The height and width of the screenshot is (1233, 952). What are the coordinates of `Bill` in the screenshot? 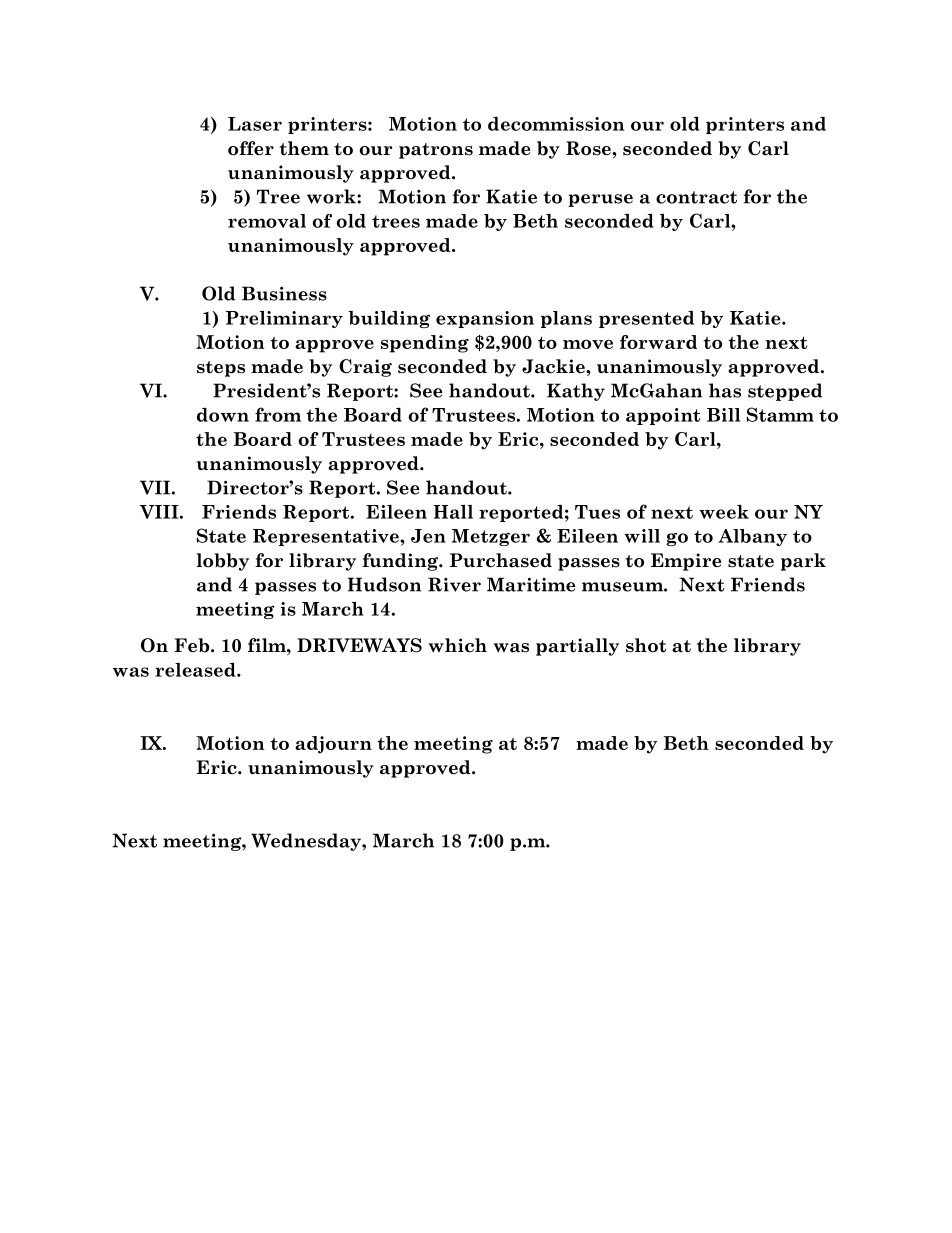 It's located at (723, 415).
